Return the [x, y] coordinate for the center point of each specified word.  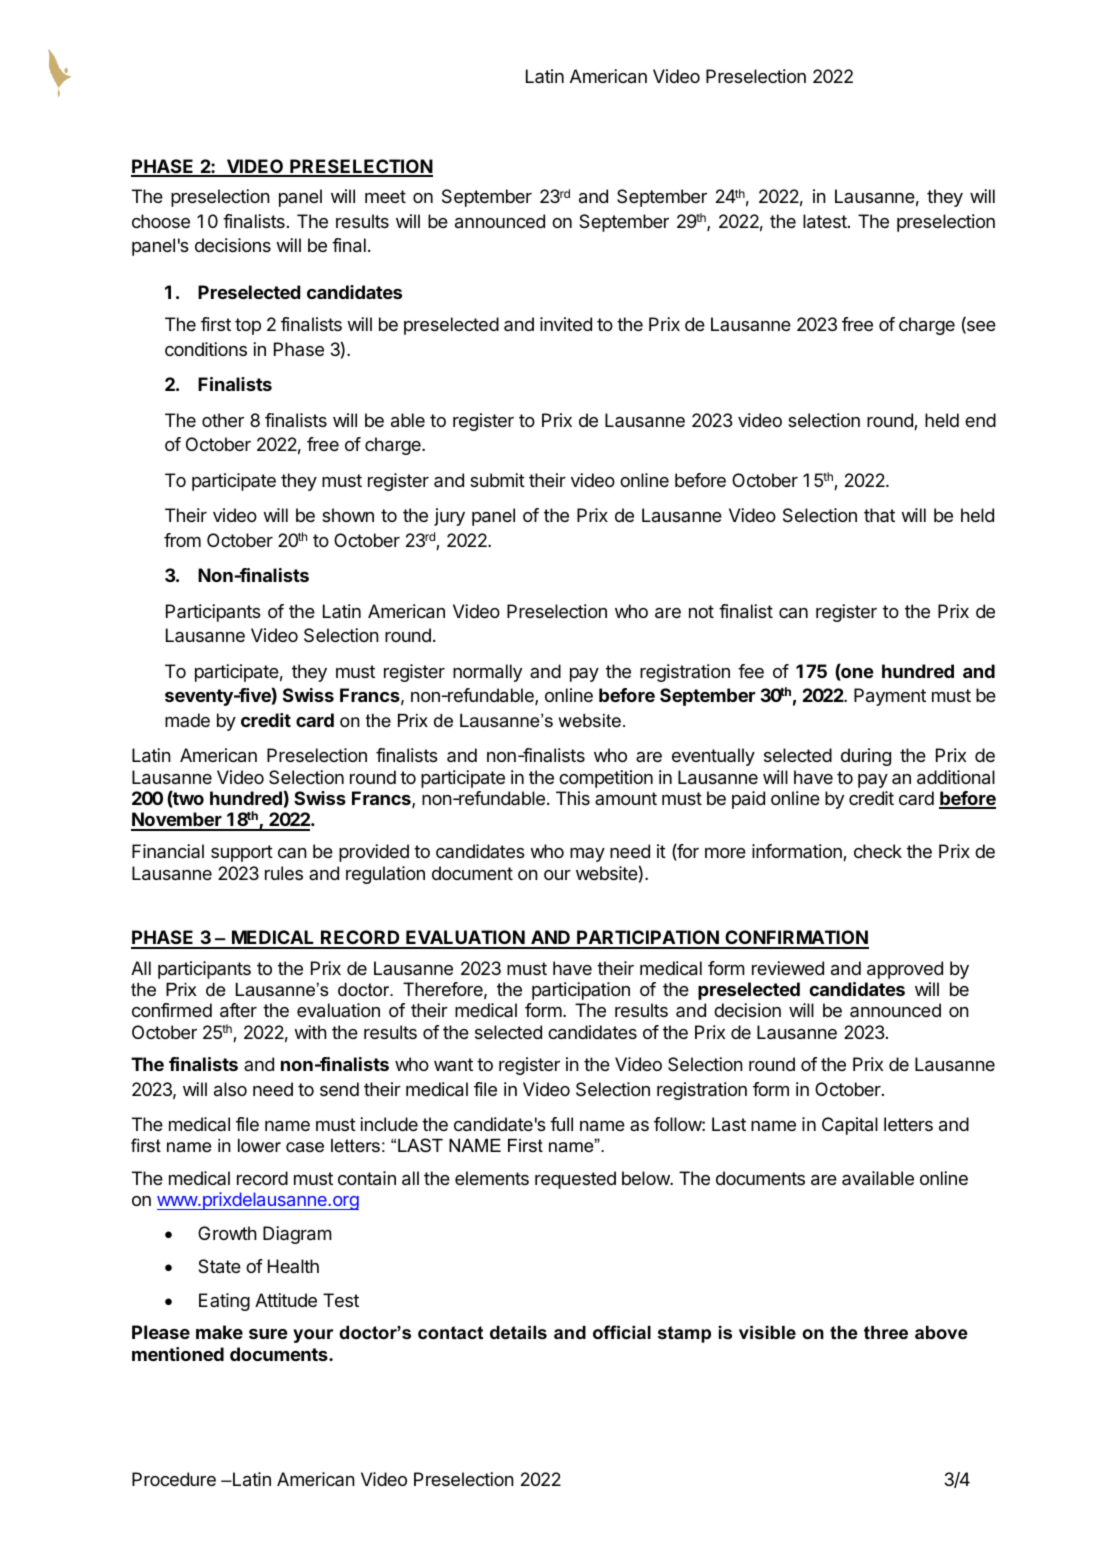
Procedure [174, 1479]
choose [161, 221]
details [518, 1333]
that [879, 515]
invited [566, 324]
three [886, 1333]
